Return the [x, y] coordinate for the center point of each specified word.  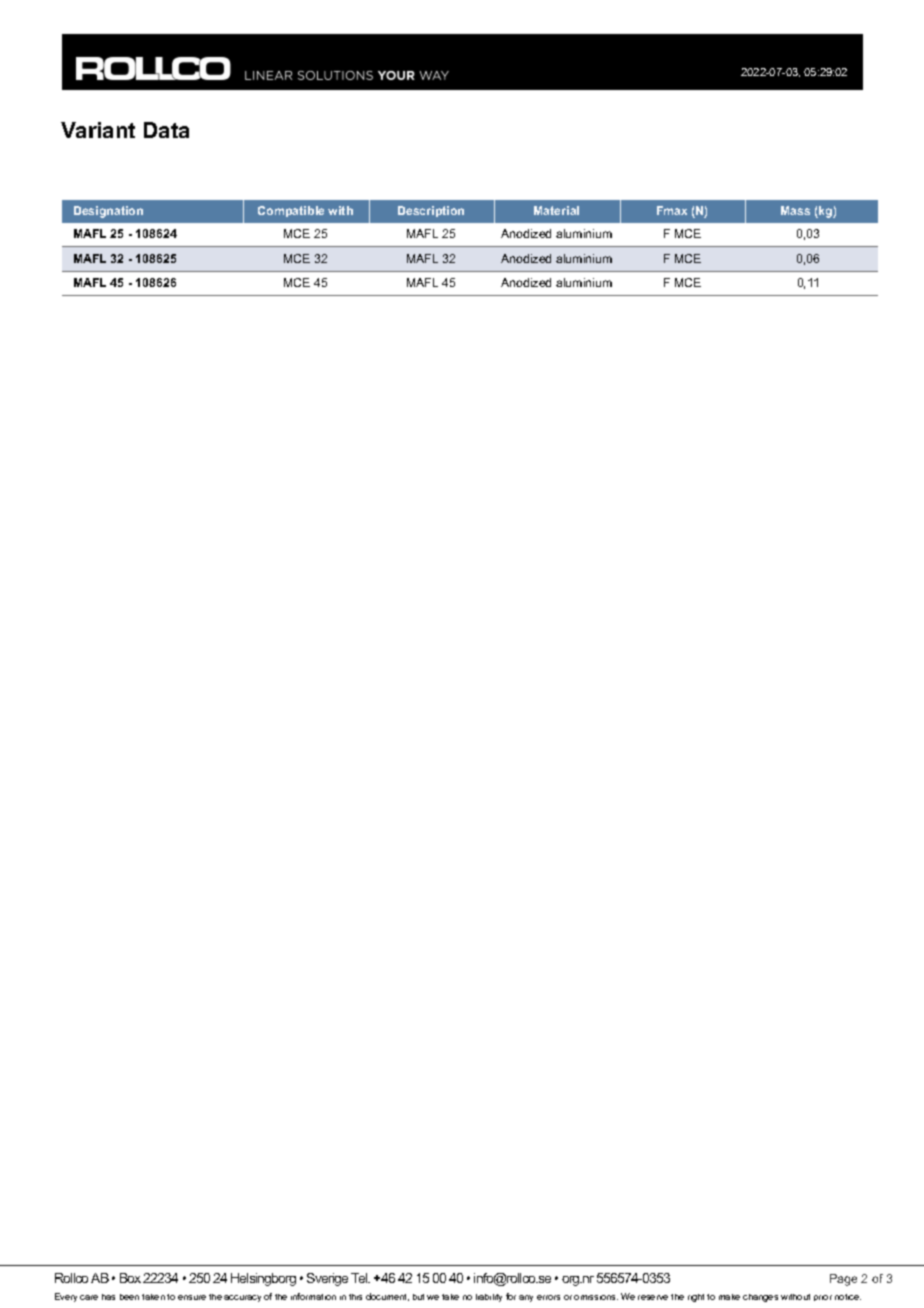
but [418, 1297]
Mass [795, 210]
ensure [192, 1297]
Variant [98, 130]
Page [843, 1280]
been [129, 1297]
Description [431, 211]
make [729, 1297]
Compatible [291, 211]
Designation [108, 212]
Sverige [327, 1279]
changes [760, 1298]
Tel [360, 1278]
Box [130, 1278]
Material [556, 210]
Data [166, 130]
